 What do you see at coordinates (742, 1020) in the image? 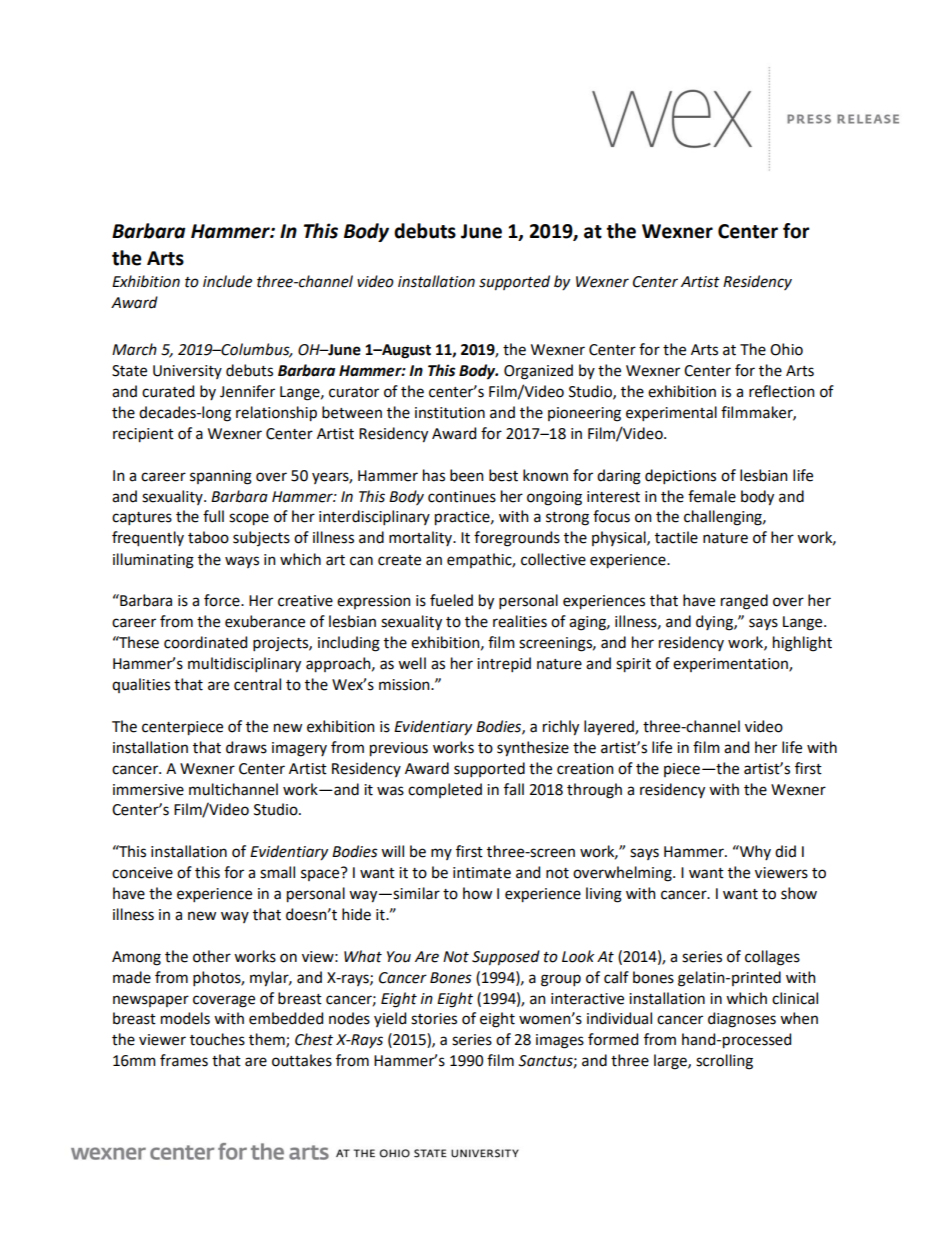
I see `diagnoses` at bounding box center [742, 1020].
